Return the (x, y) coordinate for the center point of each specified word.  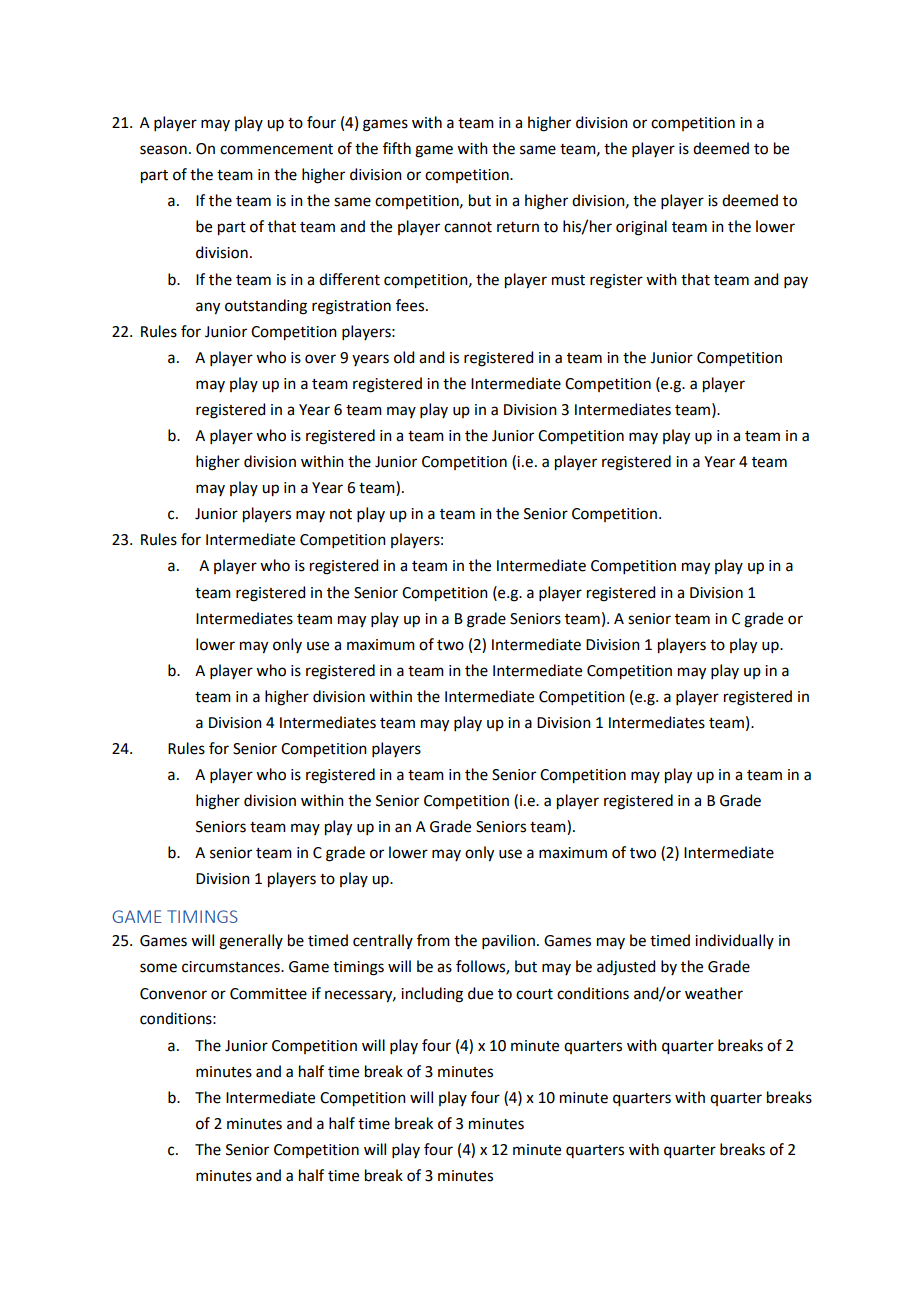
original (641, 228)
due (480, 993)
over (320, 359)
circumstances (232, 967)
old (404, 357)
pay (796, 282)
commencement (276, 149)
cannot (468, 227)
